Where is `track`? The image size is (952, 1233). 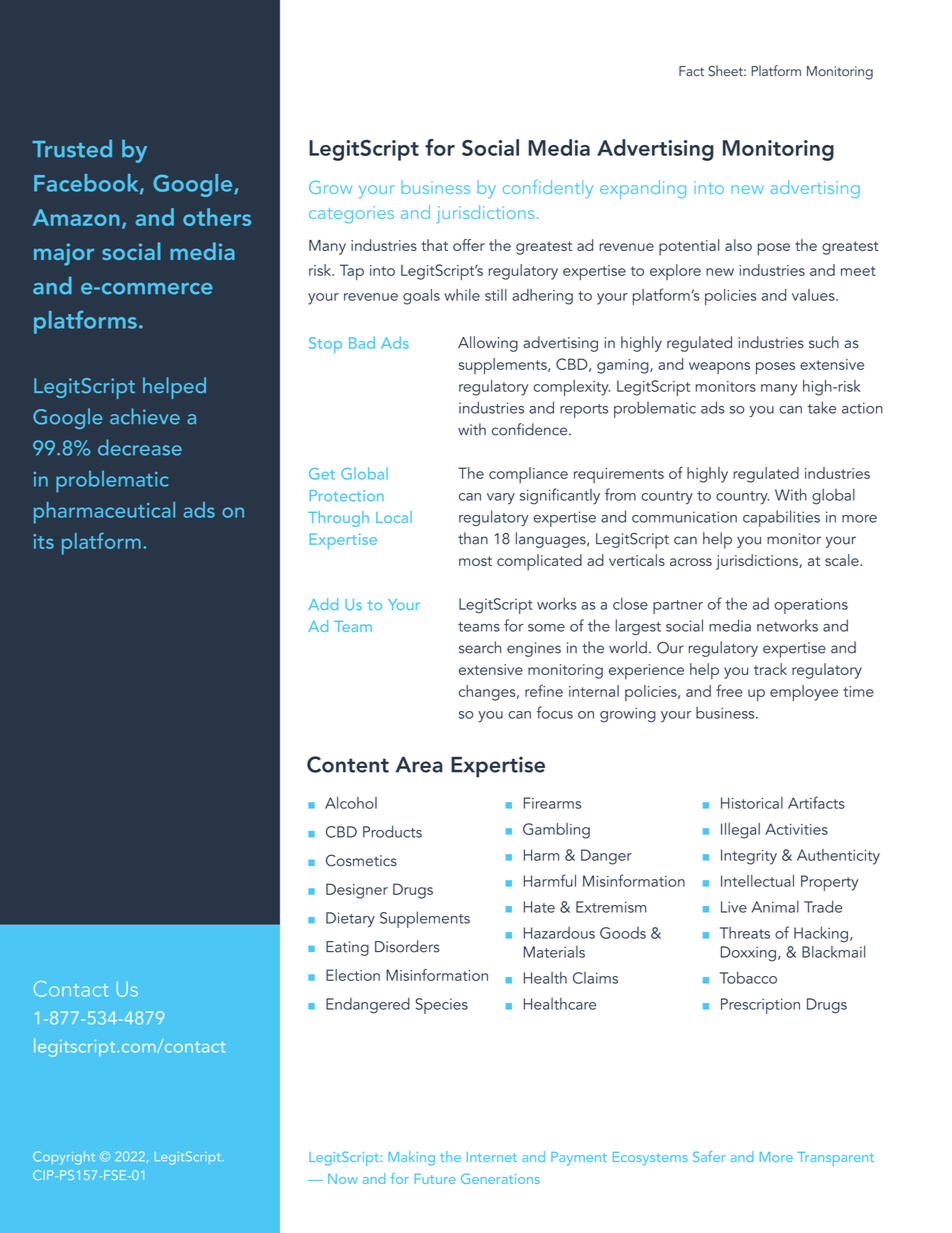 track is located at coordinates (770, 669).
